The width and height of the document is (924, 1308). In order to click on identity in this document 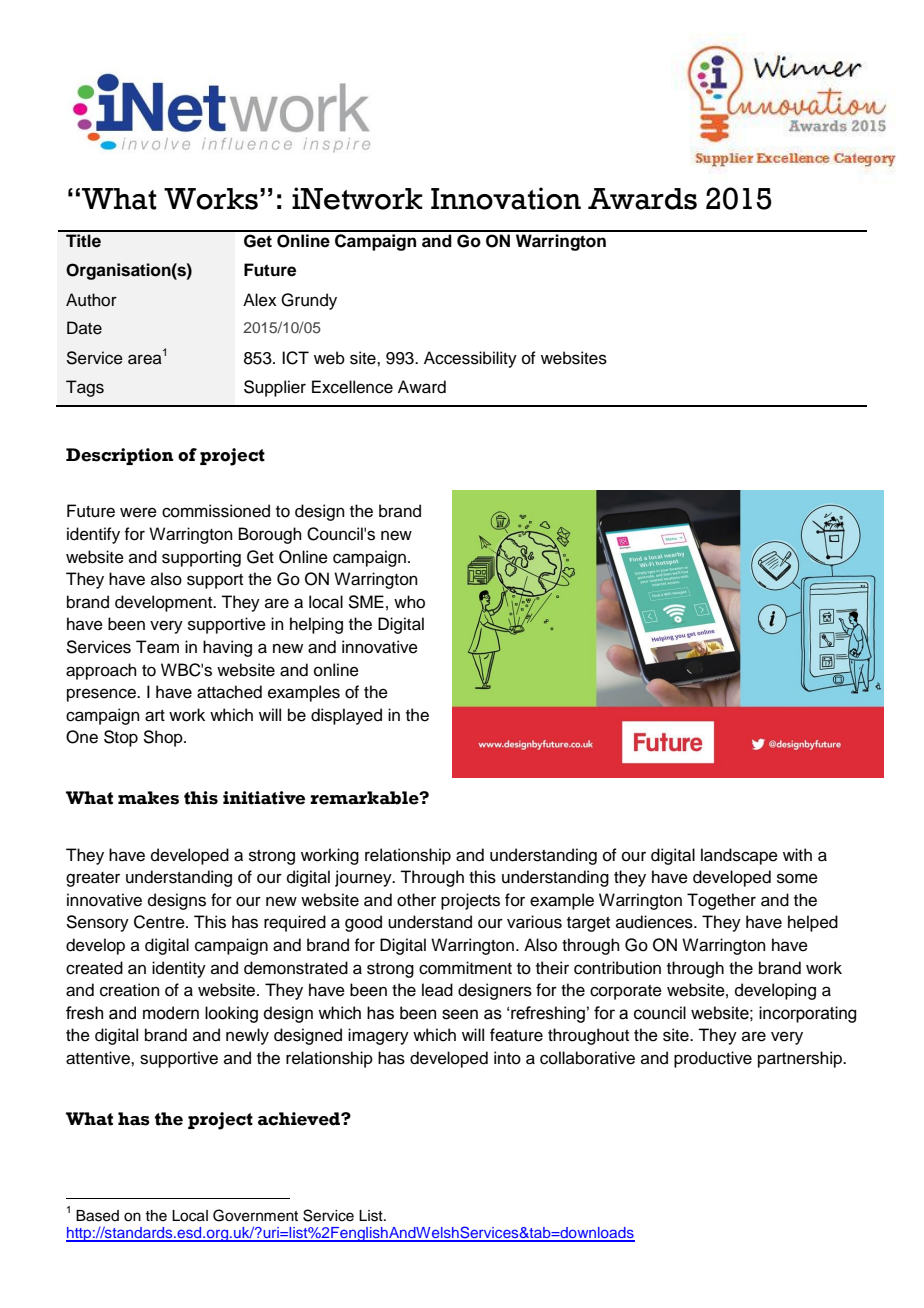, I will do `click(179, 969)`.
